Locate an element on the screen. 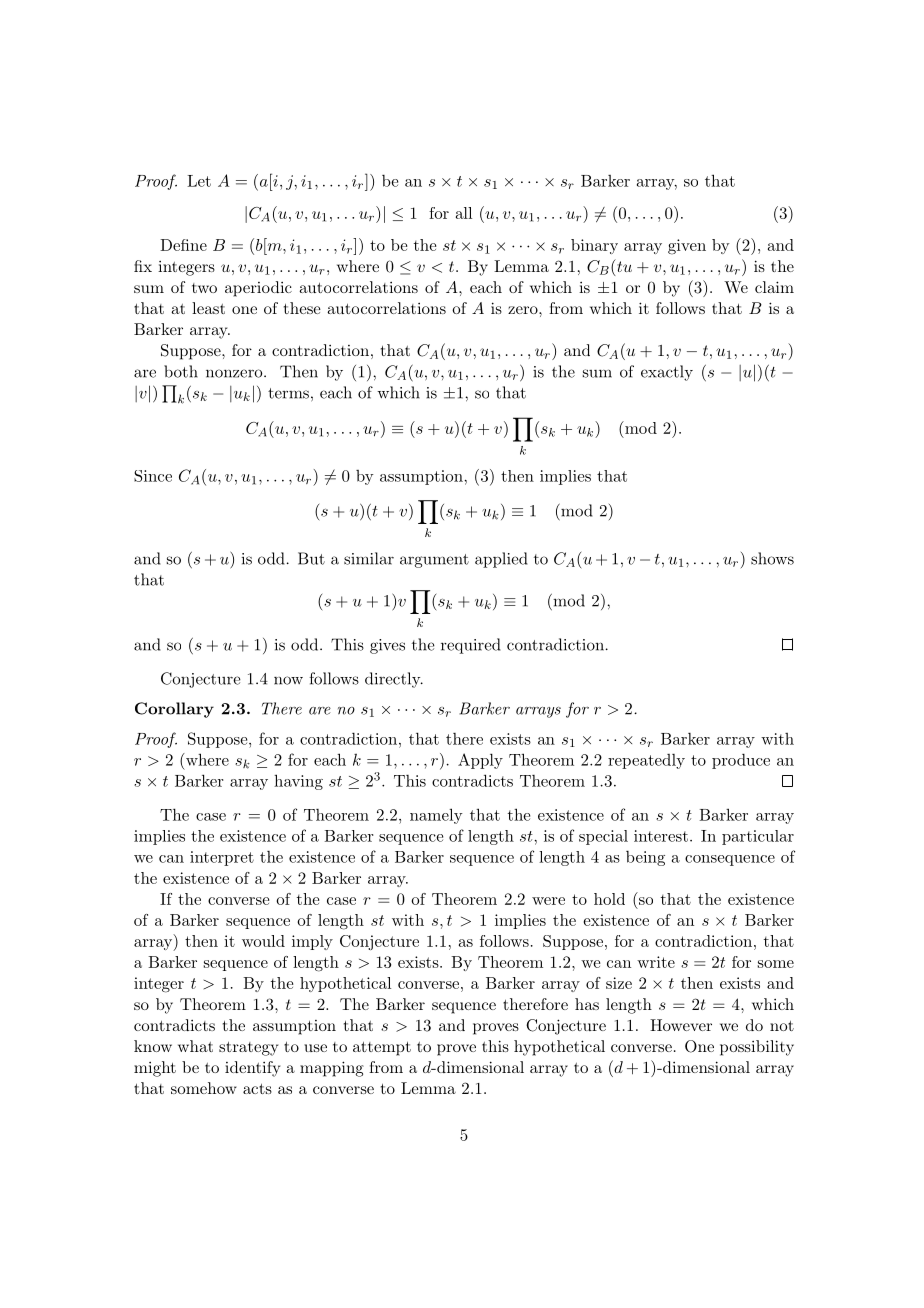  Let is located at coordinates (199, 181).
